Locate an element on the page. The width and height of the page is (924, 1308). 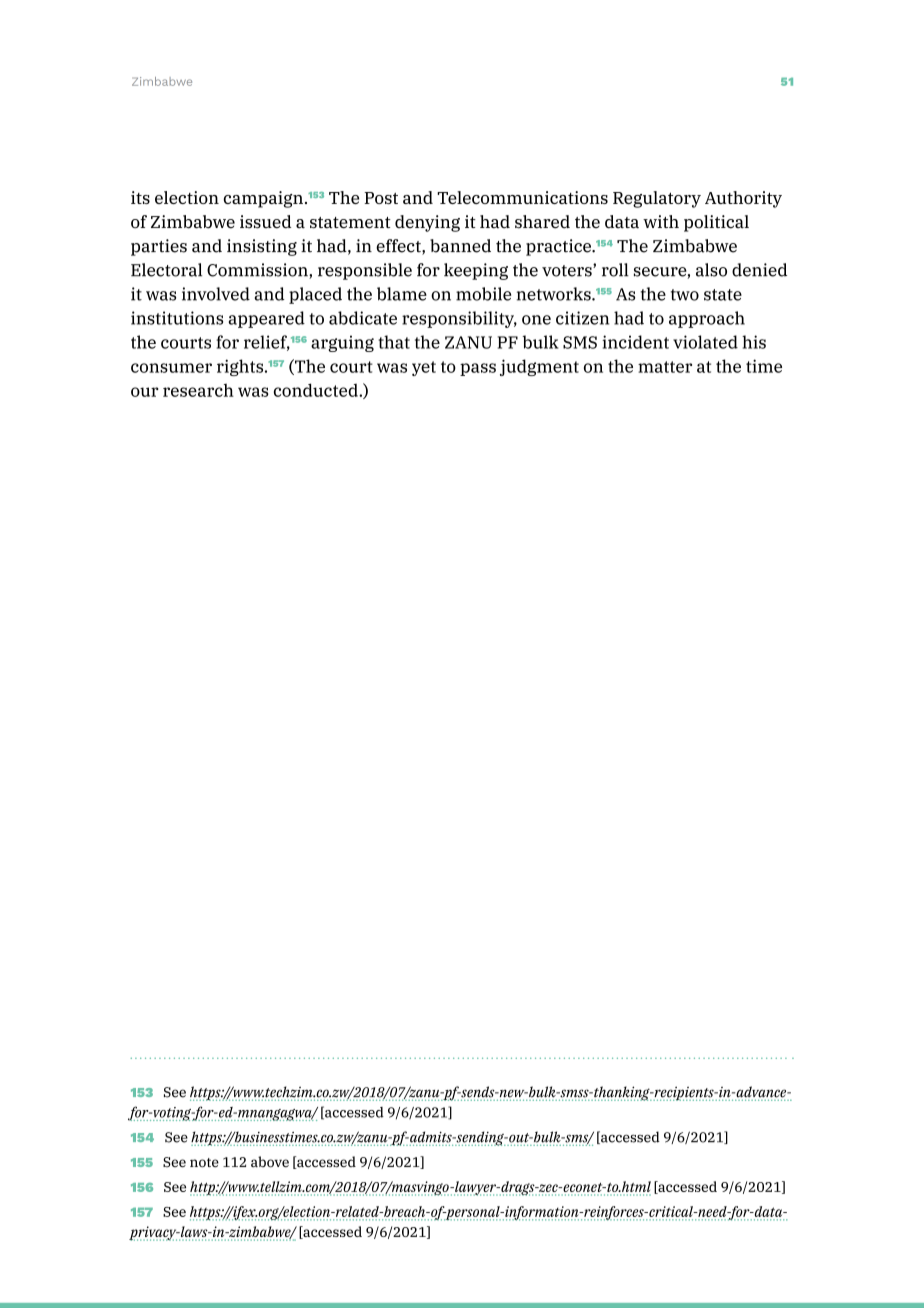
issued is located at coordinates (265, 222).
